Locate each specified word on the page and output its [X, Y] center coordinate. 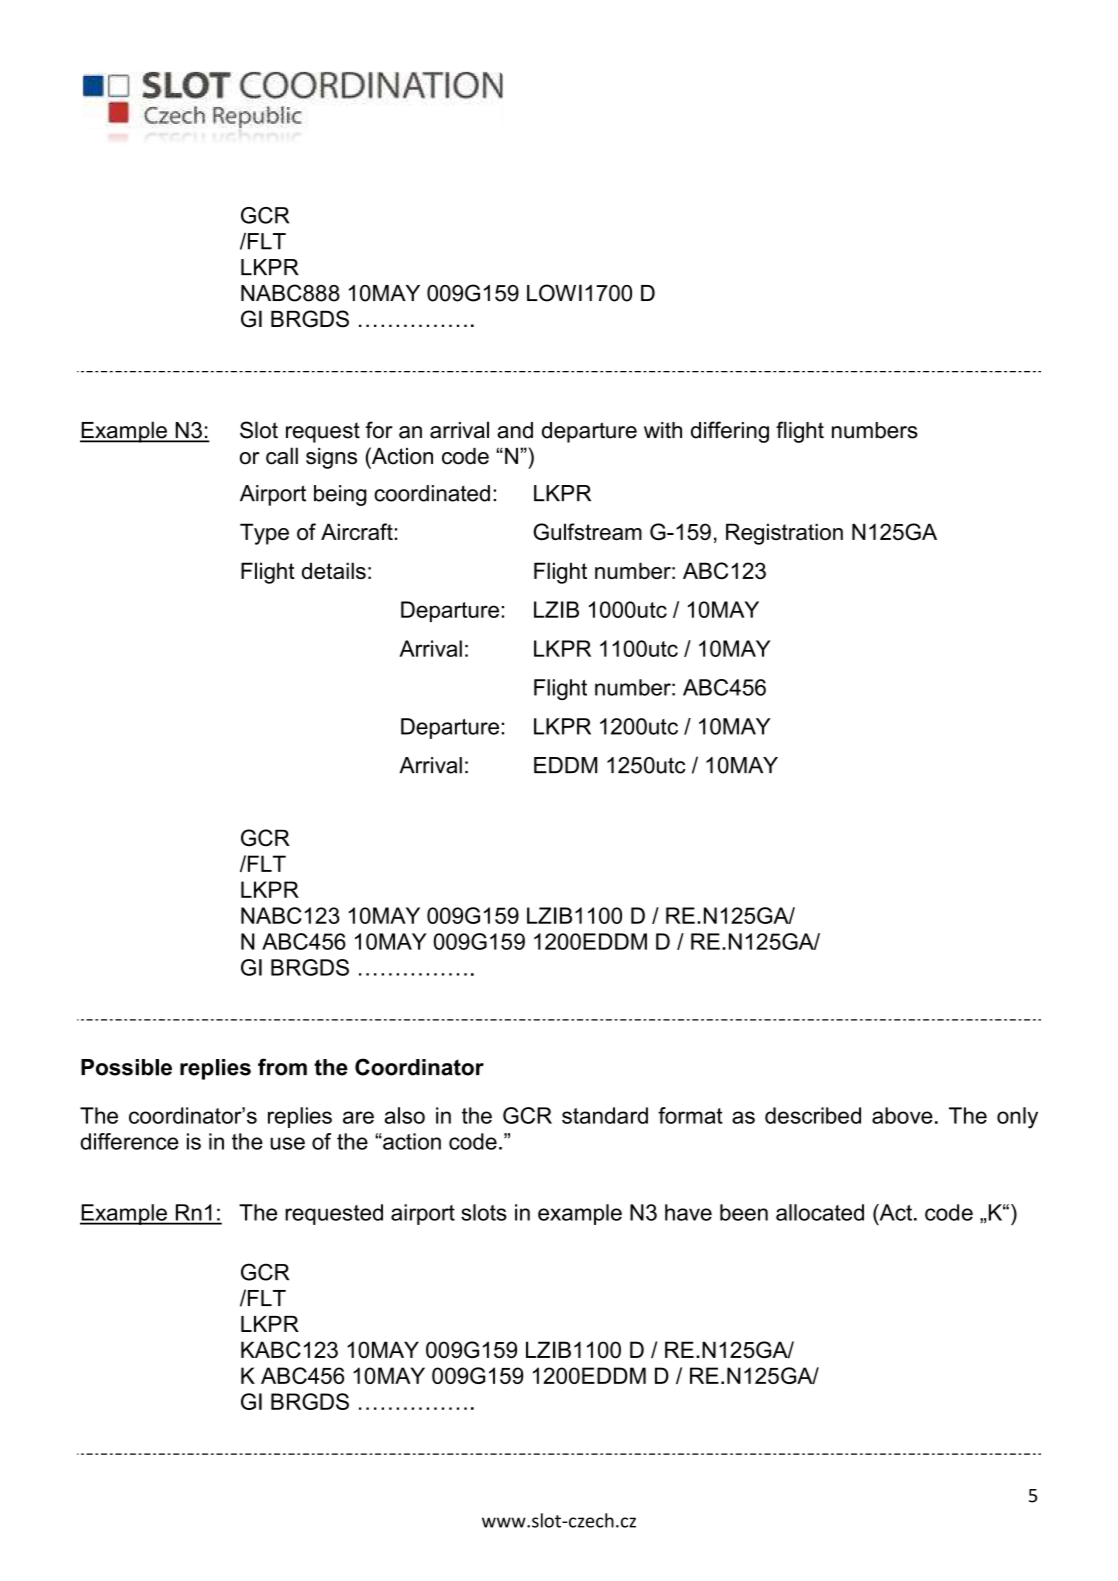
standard [605, 1115]
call [282, 456]
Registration [784, 534]
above [902, 1115]
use [287, 1143]
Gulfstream [587, 531]
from [282, 1067]
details [334, 570]
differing [730, 432]
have [688, 1212]
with [663, 430]
